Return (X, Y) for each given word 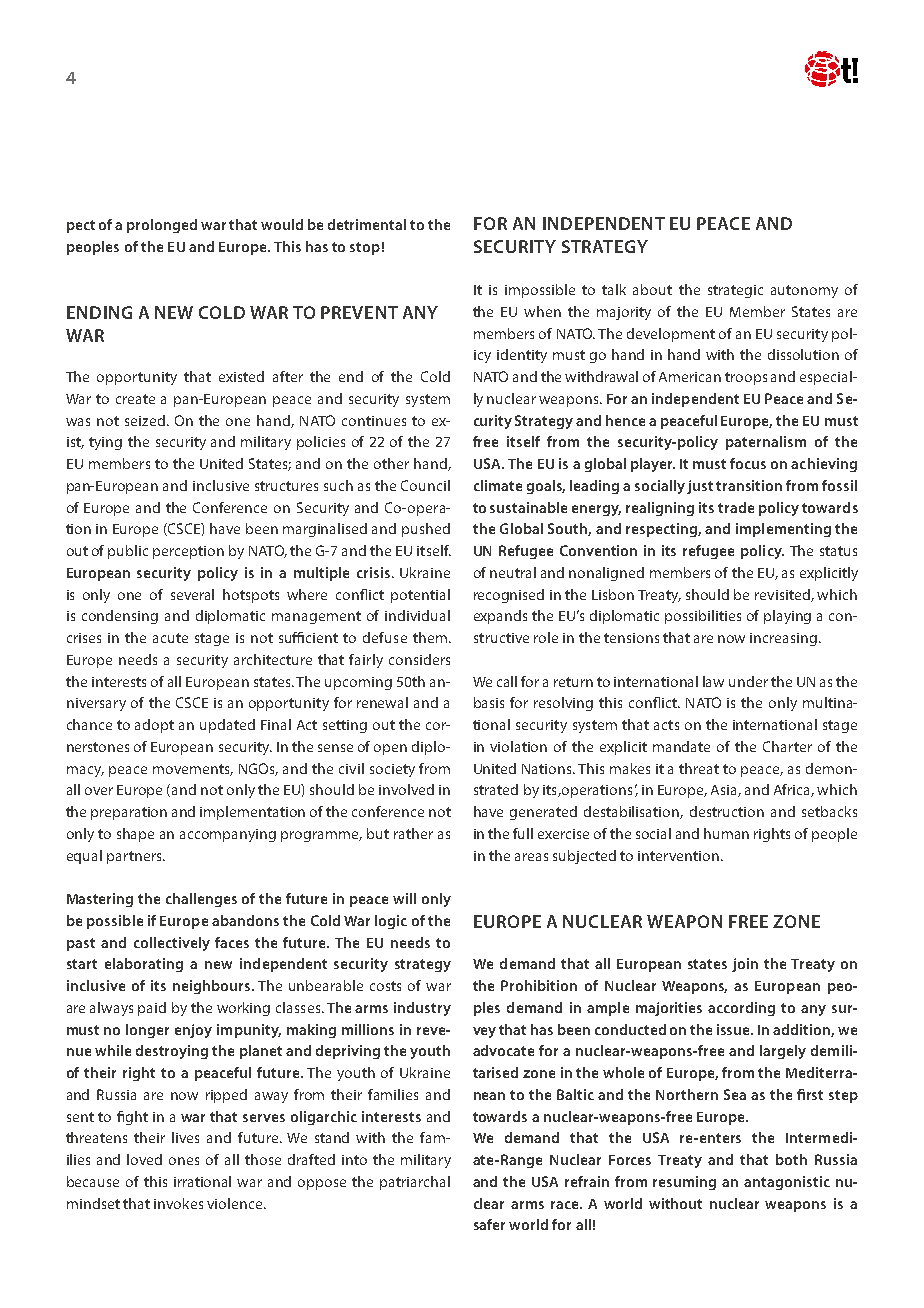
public (128, 552)
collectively (172, 944)
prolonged (162, 226)
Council (425, 485)
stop (365, 248)
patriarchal (415, 1183)
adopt (154, 726)
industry (422, 1009)
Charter (787, 746)
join (745, 965)
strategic (735, 291)
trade (736, 507)
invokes (178, 1203)
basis (489, 702)
